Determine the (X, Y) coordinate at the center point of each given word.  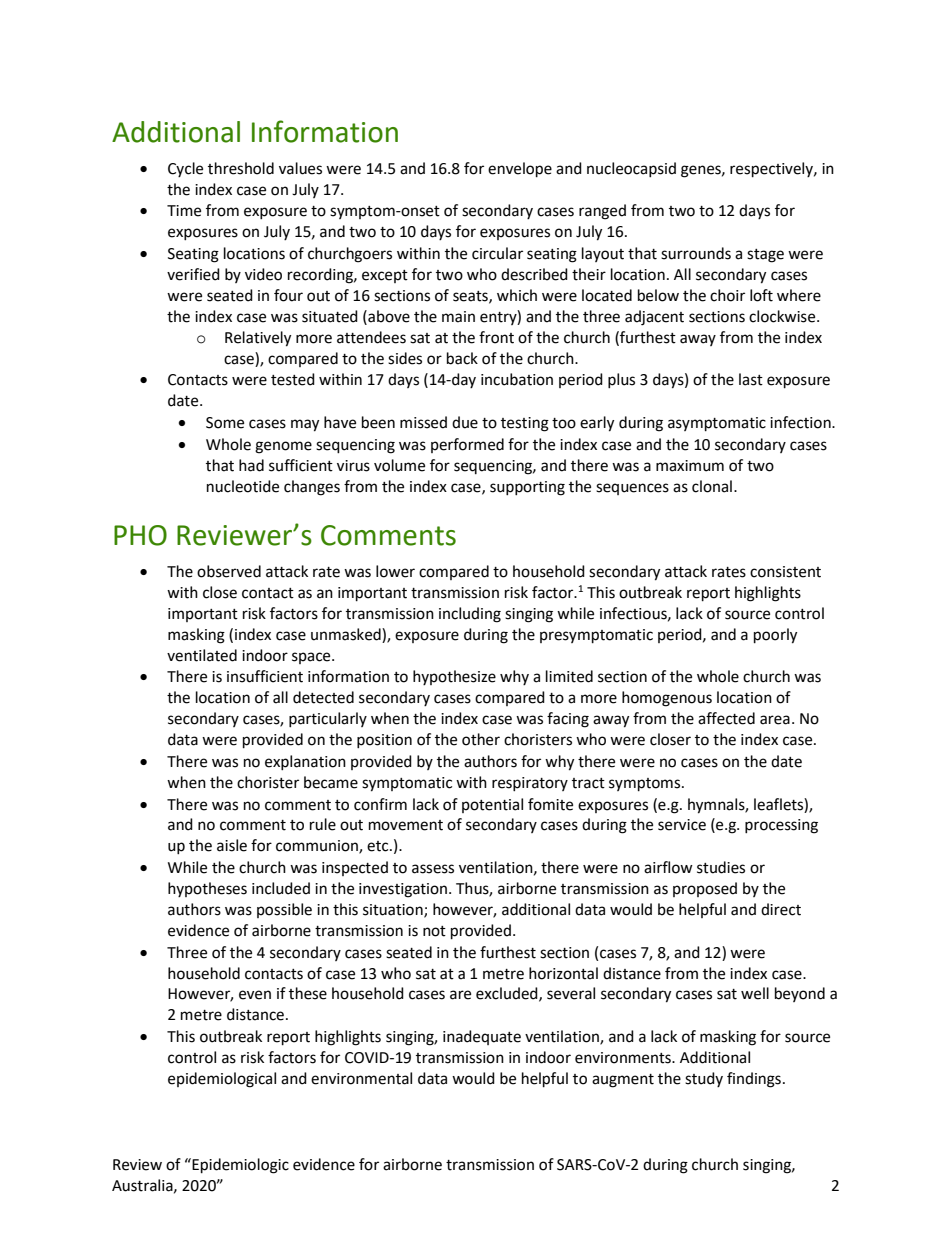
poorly (775, 636)
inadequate (482, 1037)
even (255, 995)
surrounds (696, 253)
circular (497, 253)
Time (184, 211)
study (704, 1079)
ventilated (202, 655)
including (470, 615)
